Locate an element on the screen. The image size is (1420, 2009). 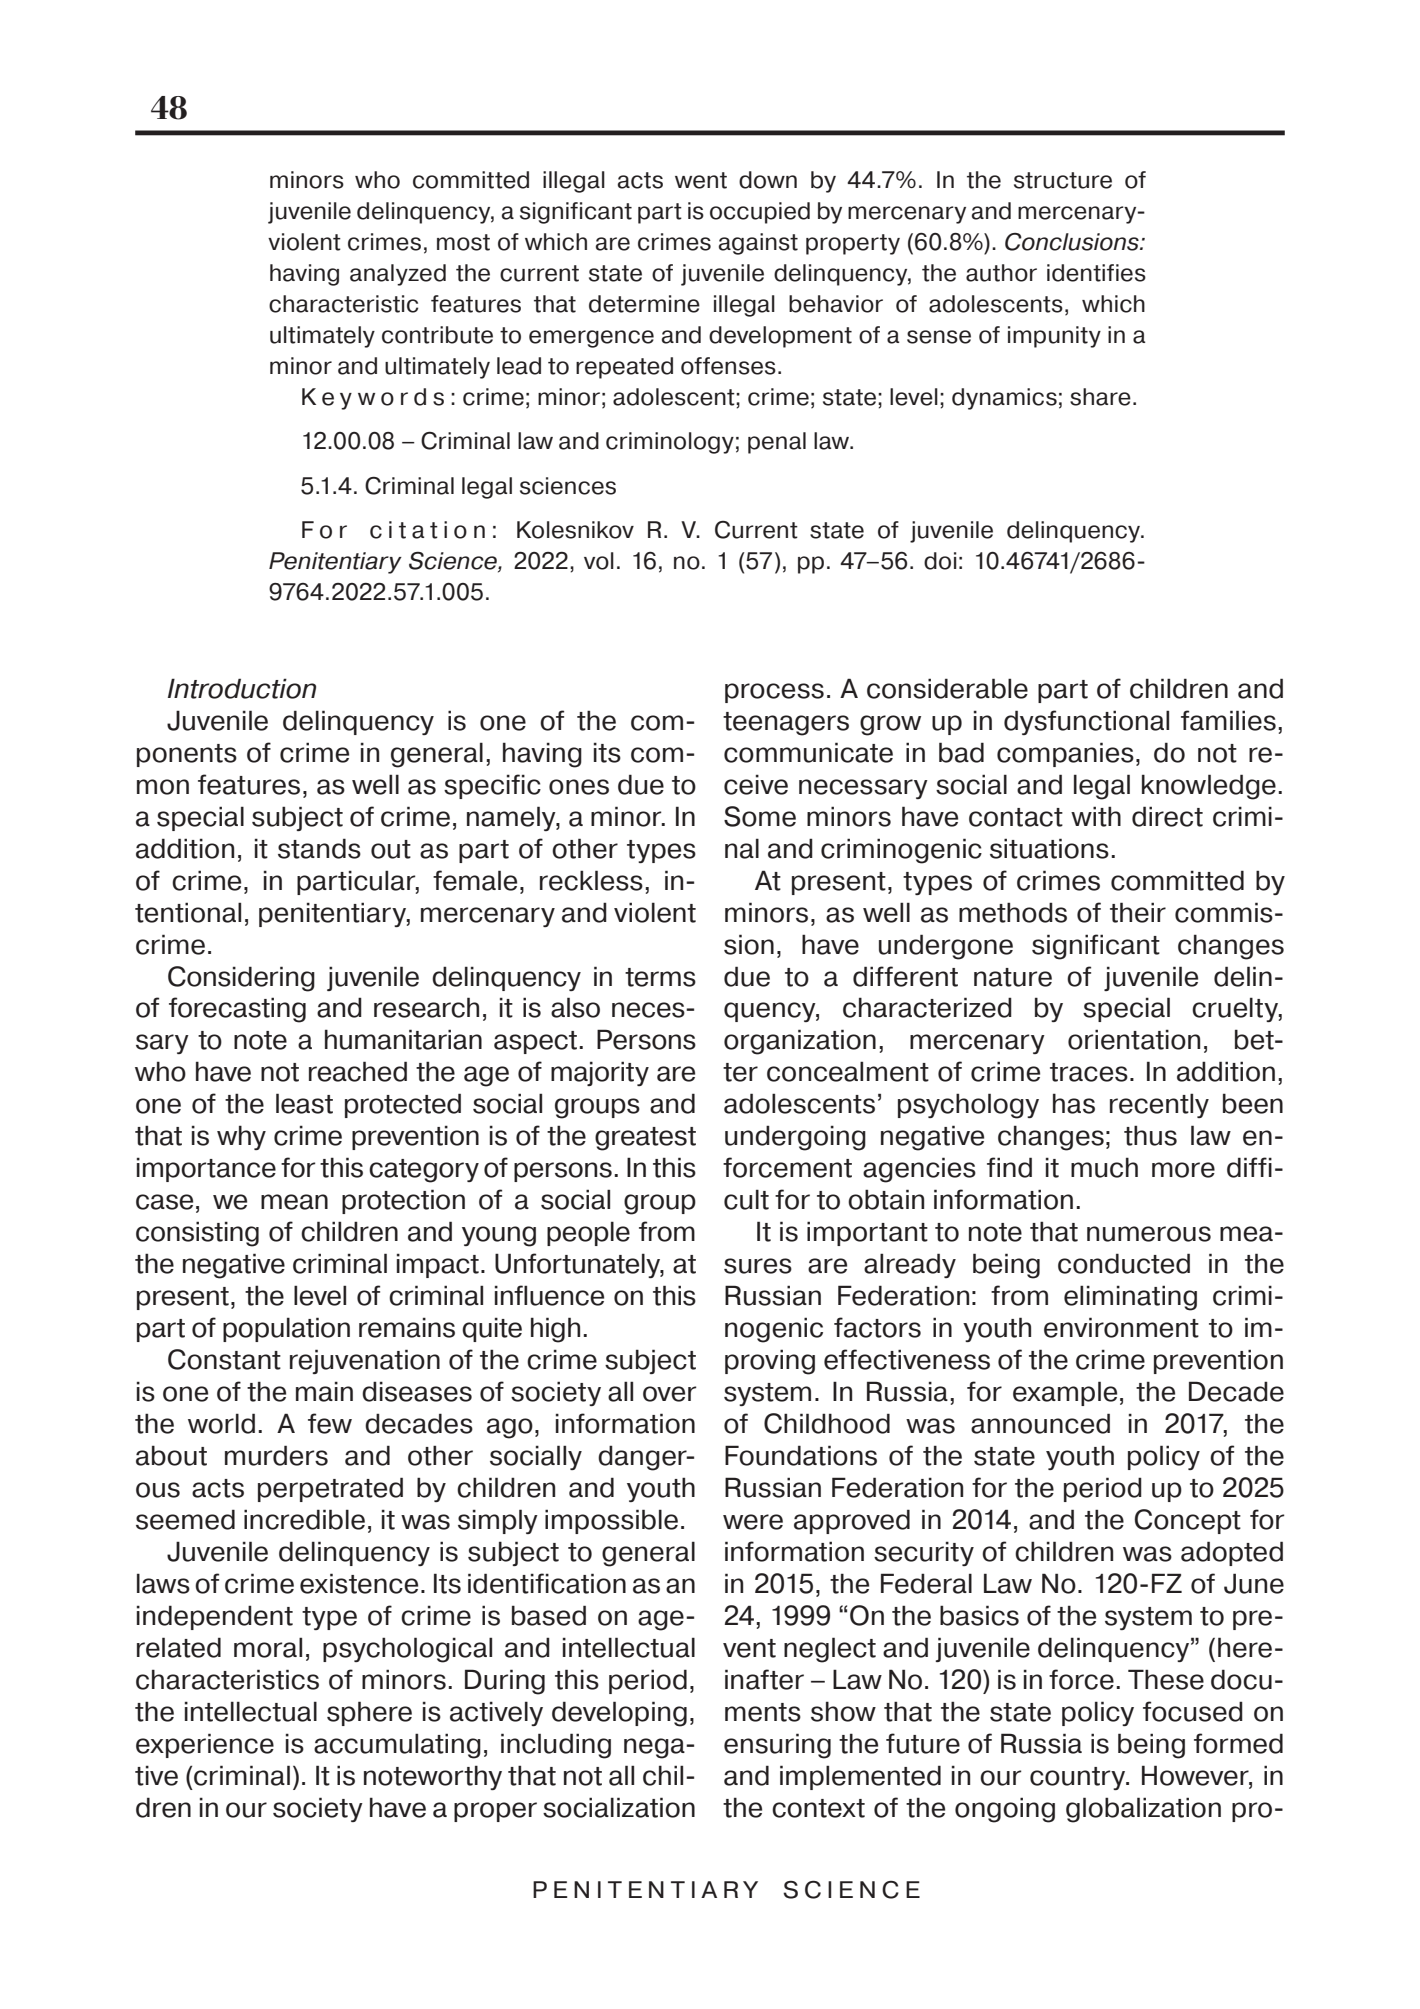
orientation is located at coordinates (1134, 1039).
